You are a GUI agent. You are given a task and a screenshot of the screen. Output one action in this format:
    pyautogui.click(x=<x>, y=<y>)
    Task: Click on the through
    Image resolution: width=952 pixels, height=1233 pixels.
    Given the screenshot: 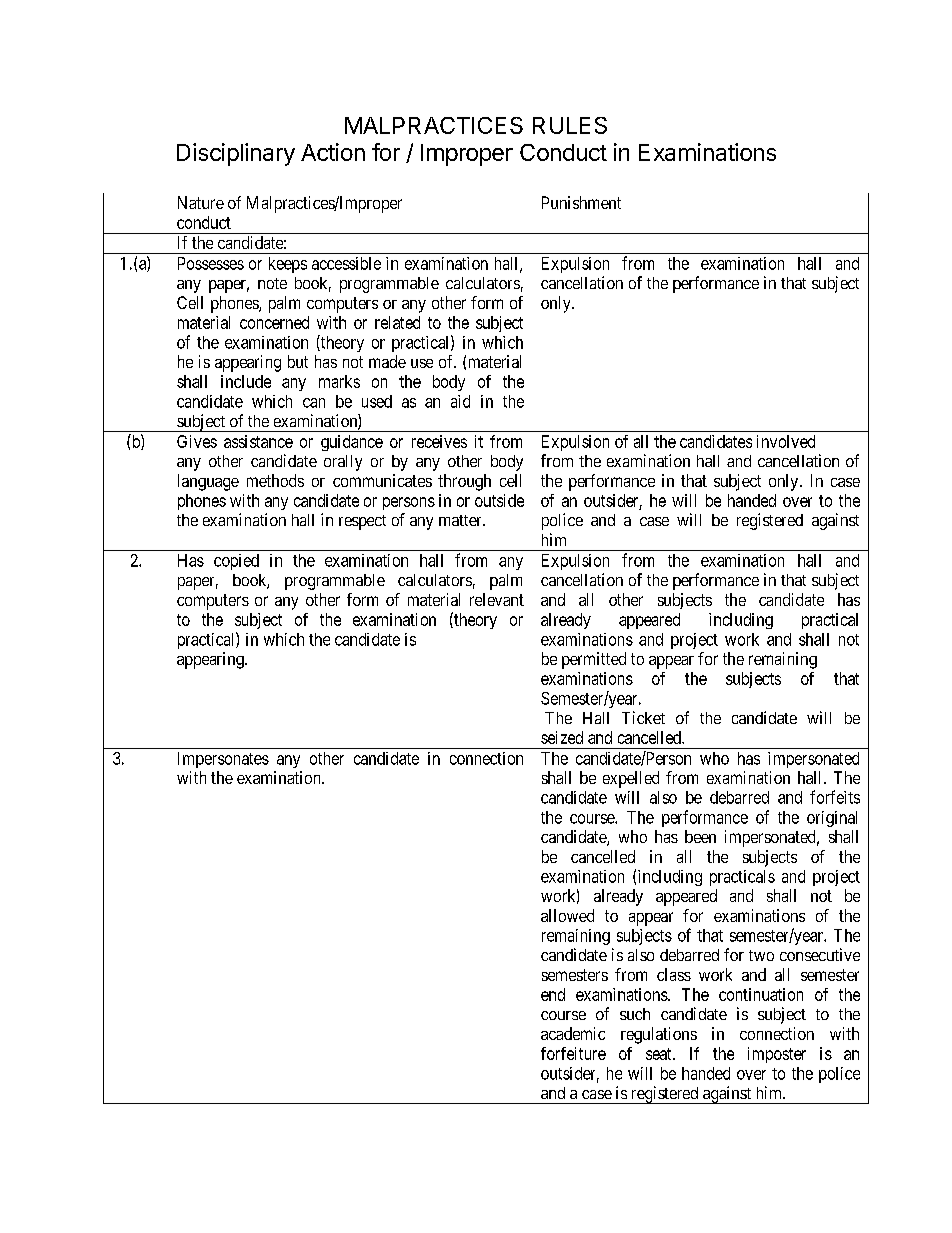 What is the action you would take?
    pyautogui.click(x=464, y=482)
